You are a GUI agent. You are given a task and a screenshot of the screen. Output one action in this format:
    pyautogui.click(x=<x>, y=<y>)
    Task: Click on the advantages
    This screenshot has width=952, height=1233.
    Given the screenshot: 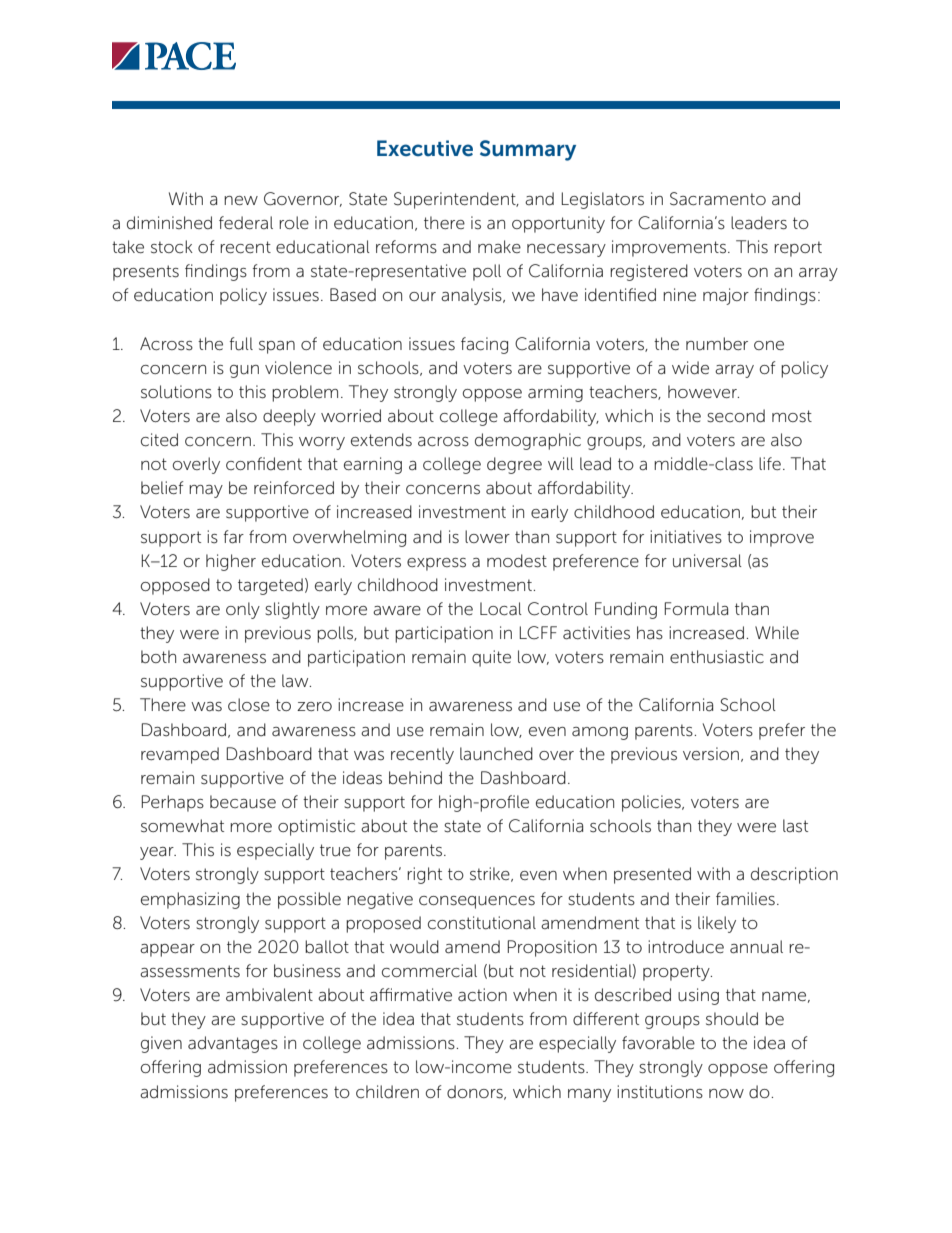 What is the action you would take?
    pyautogui.click(x=233, y=1044)
